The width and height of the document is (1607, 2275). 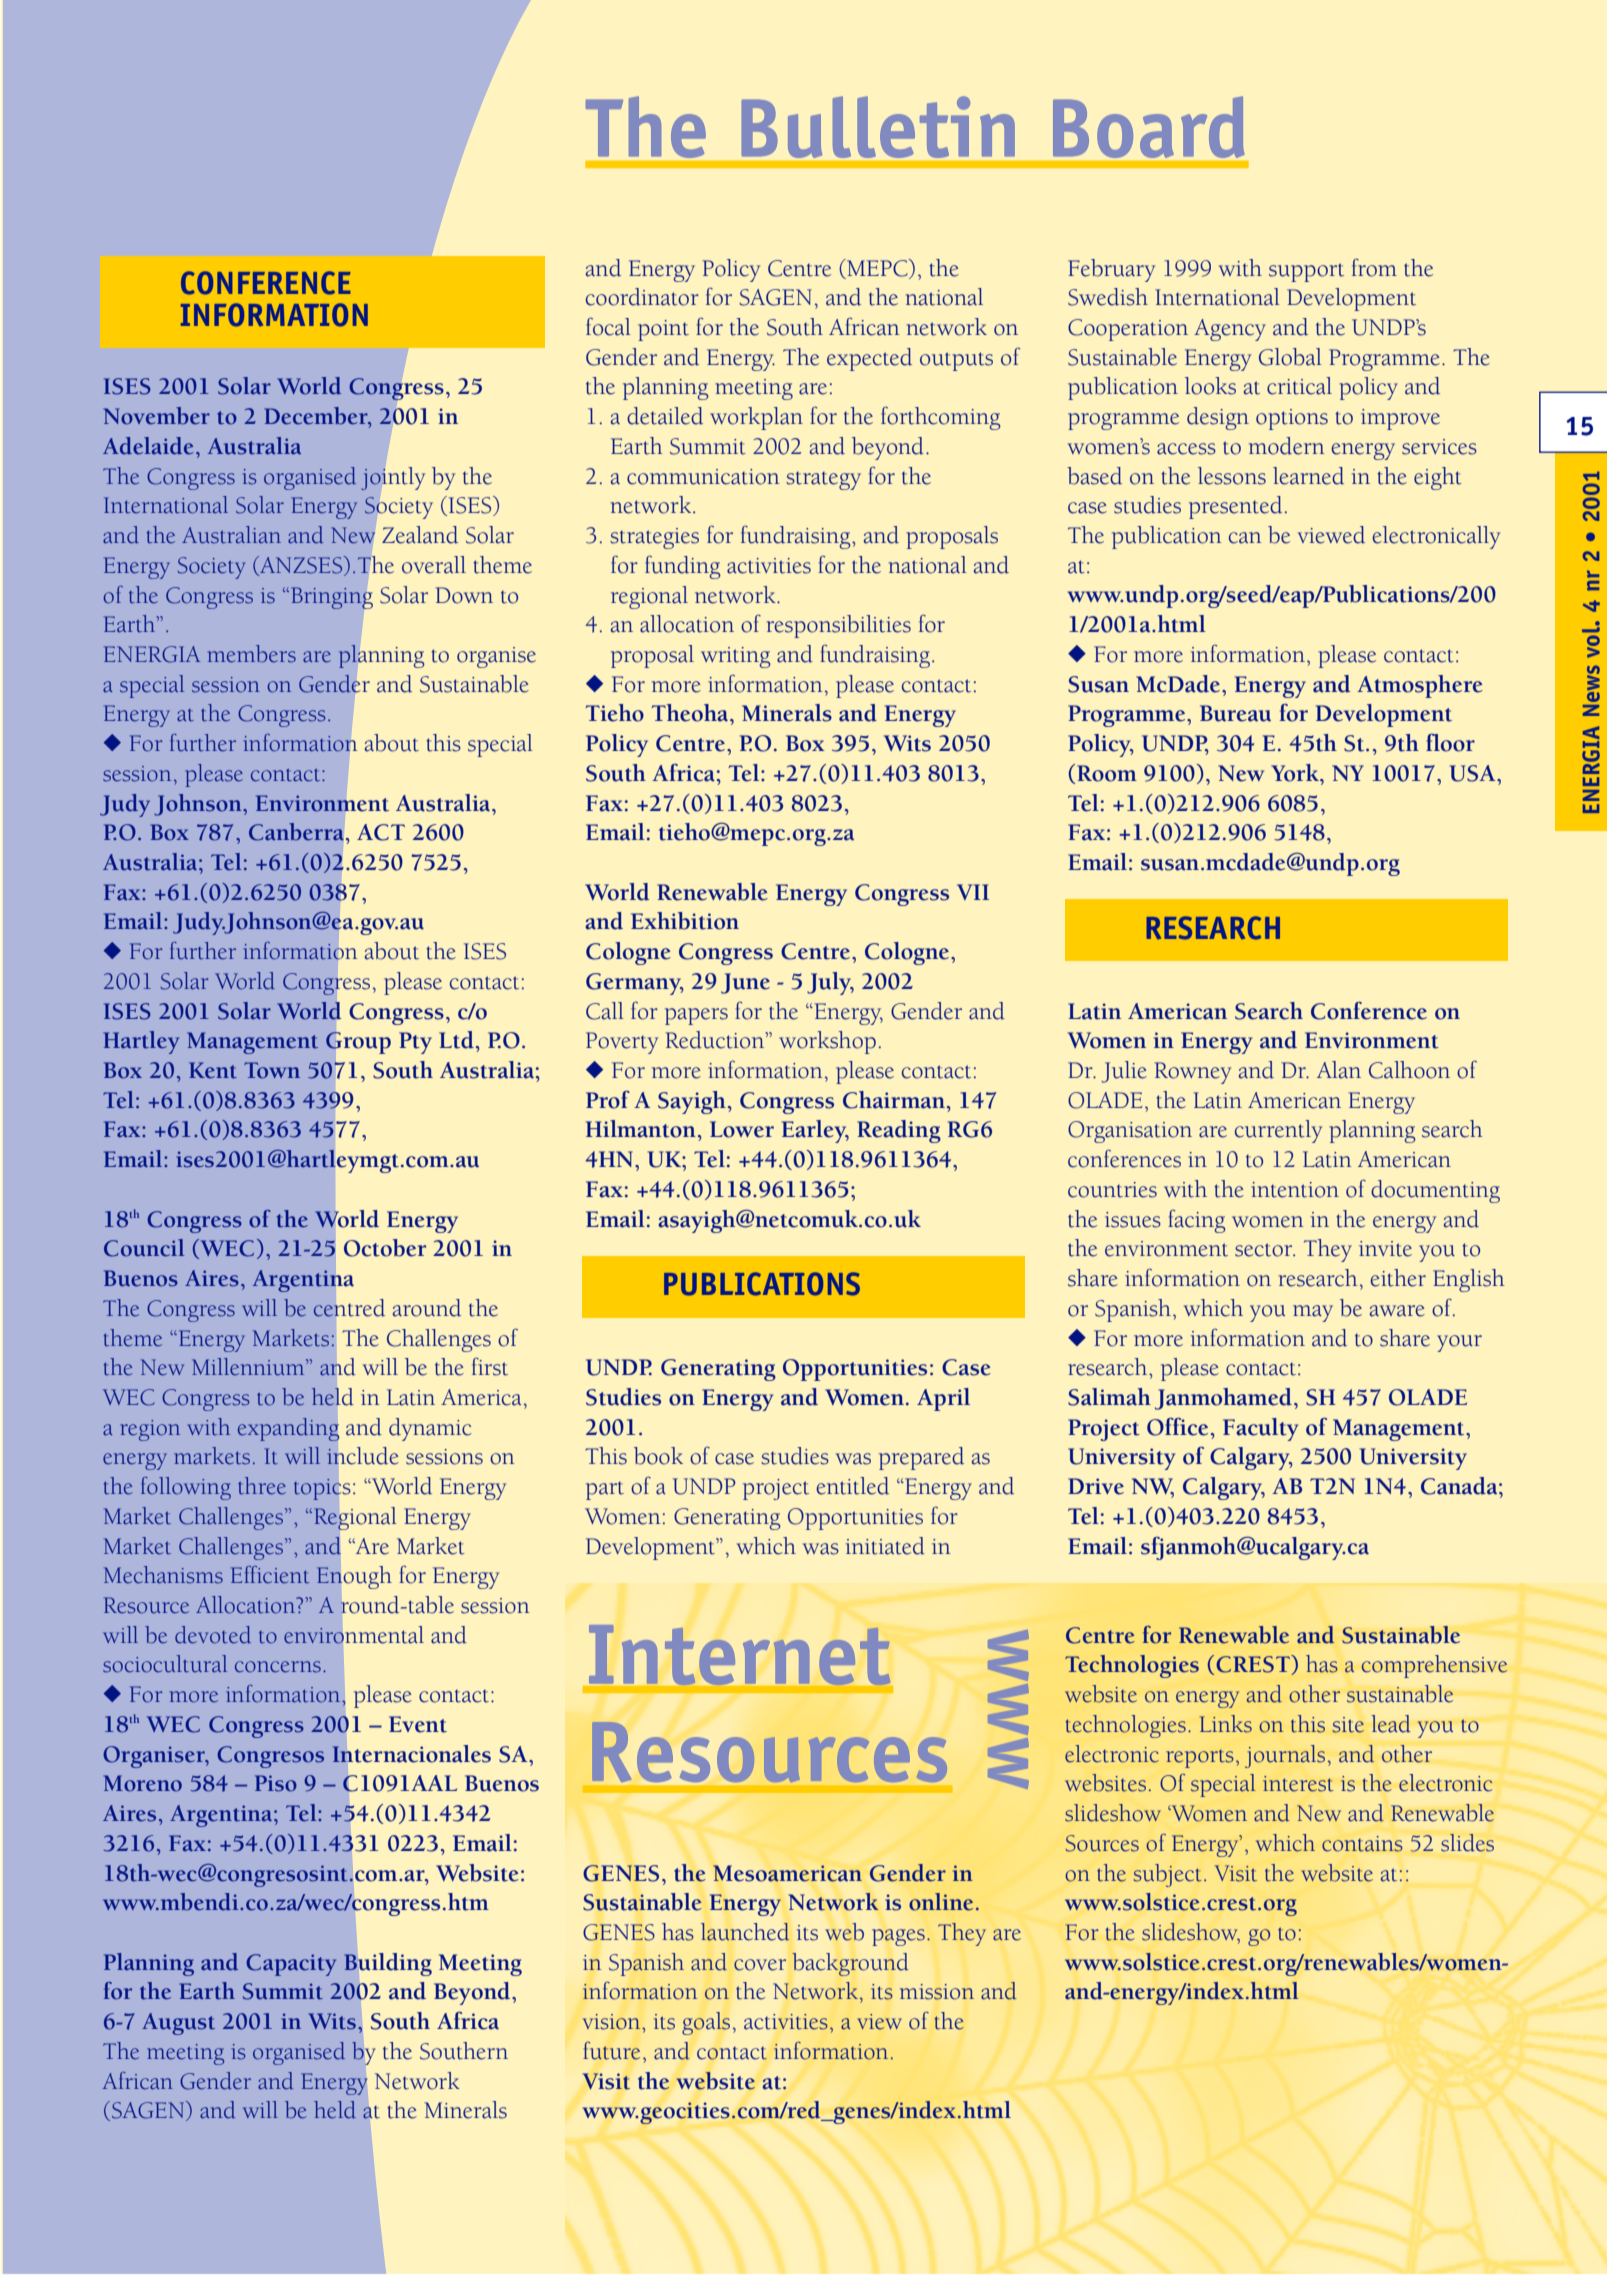 What do you see at coordinates (1290, 357) in the document?
I see `Global` at bounding box center [1290, 357].
